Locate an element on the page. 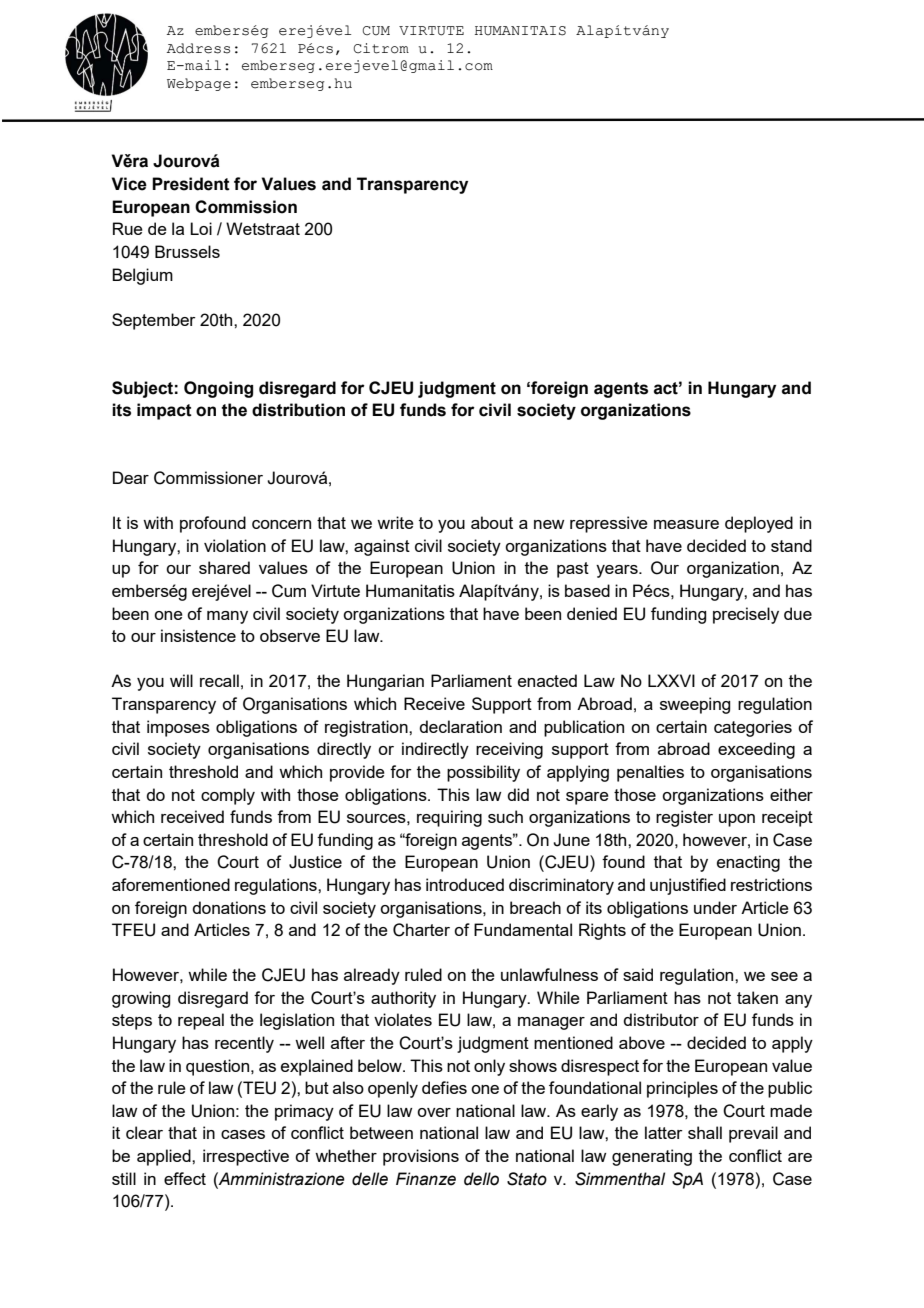 The height and width of the image is (1308, 924). many is located at coordinates (227, 617).
